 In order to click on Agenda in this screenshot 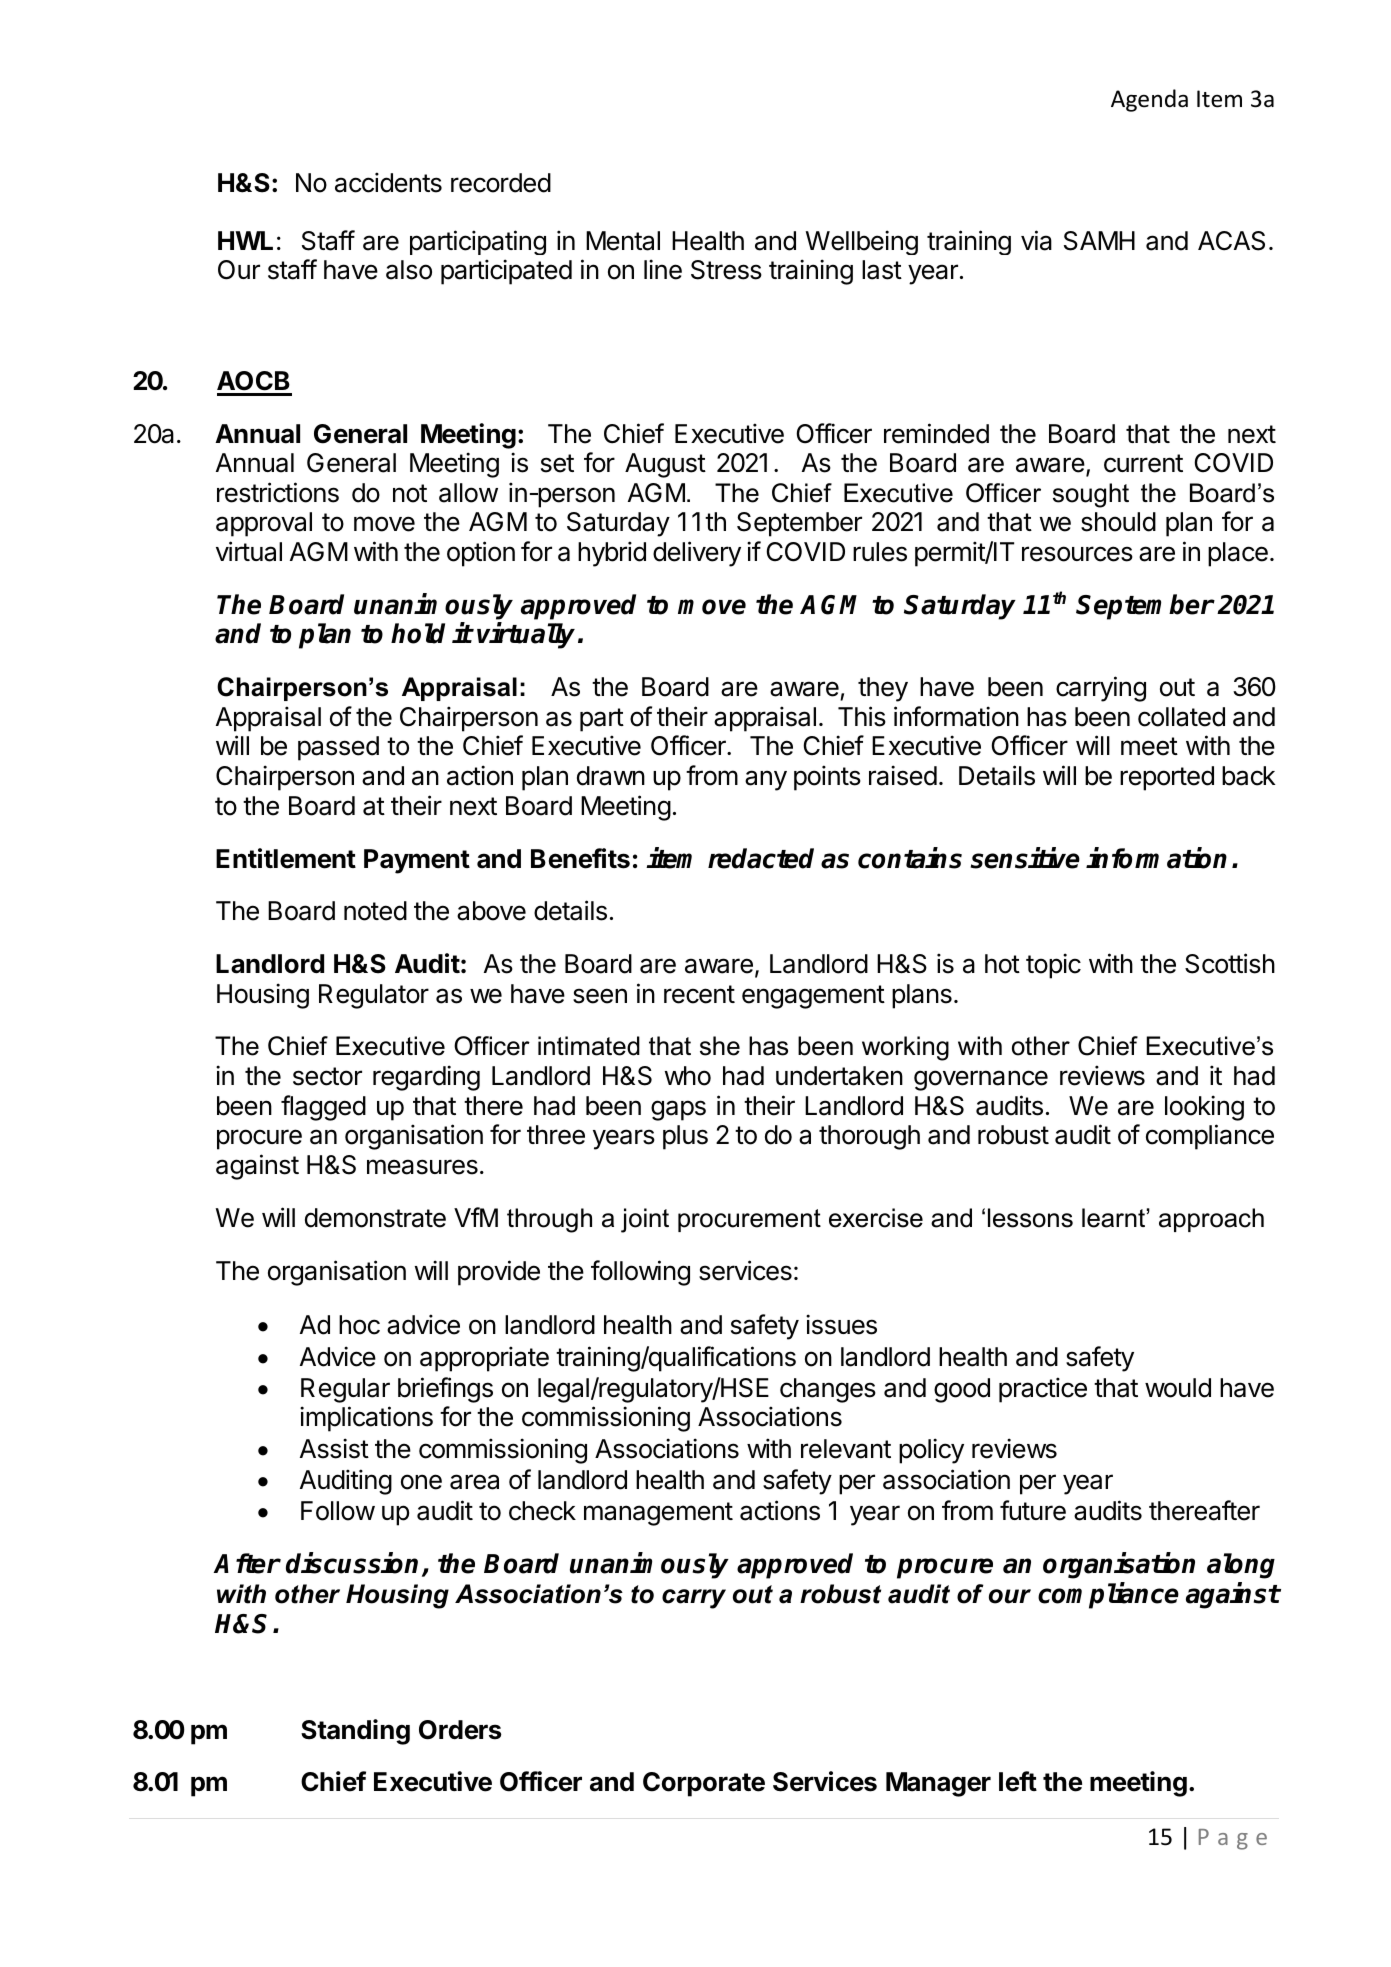, I will do `click(1149, 100)`.
